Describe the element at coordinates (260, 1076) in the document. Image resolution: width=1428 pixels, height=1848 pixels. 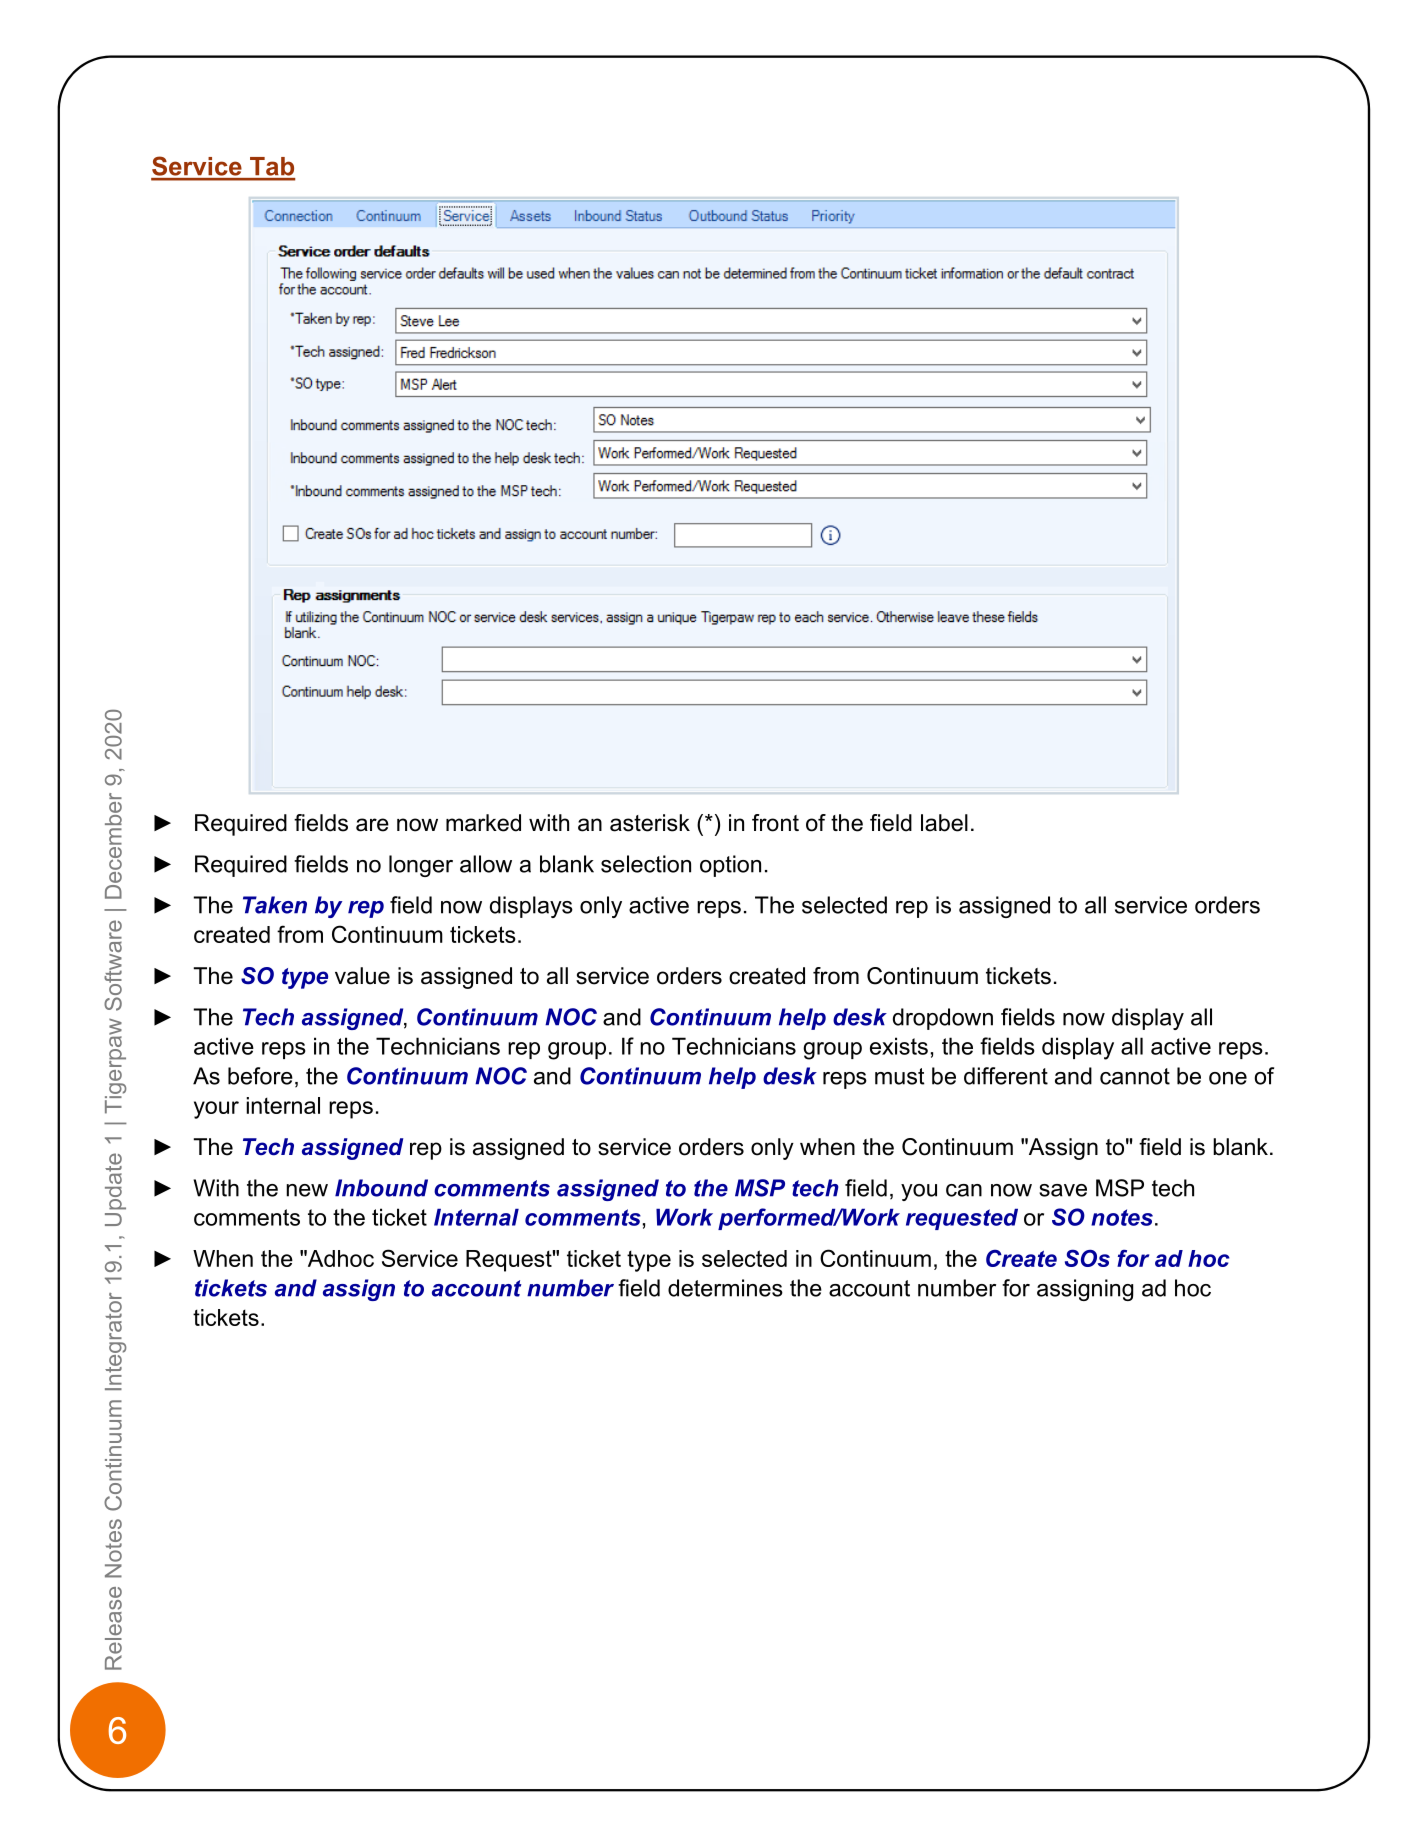
I see `before` at that location.
